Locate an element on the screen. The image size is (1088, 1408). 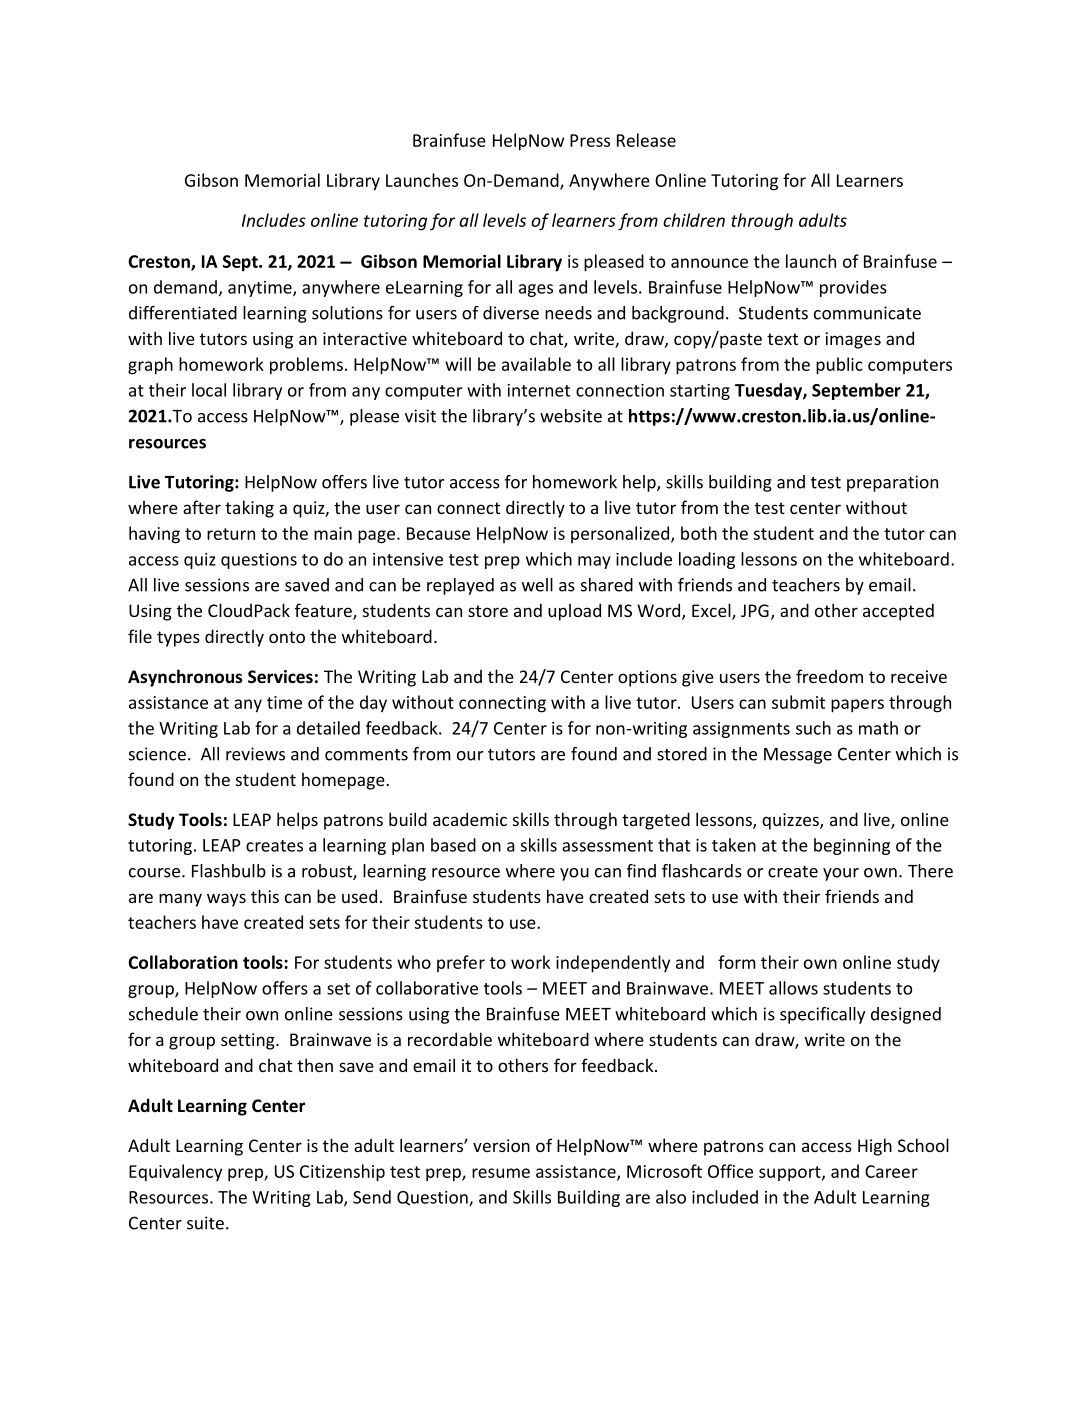
Press is located at coordinates (590, 140).
